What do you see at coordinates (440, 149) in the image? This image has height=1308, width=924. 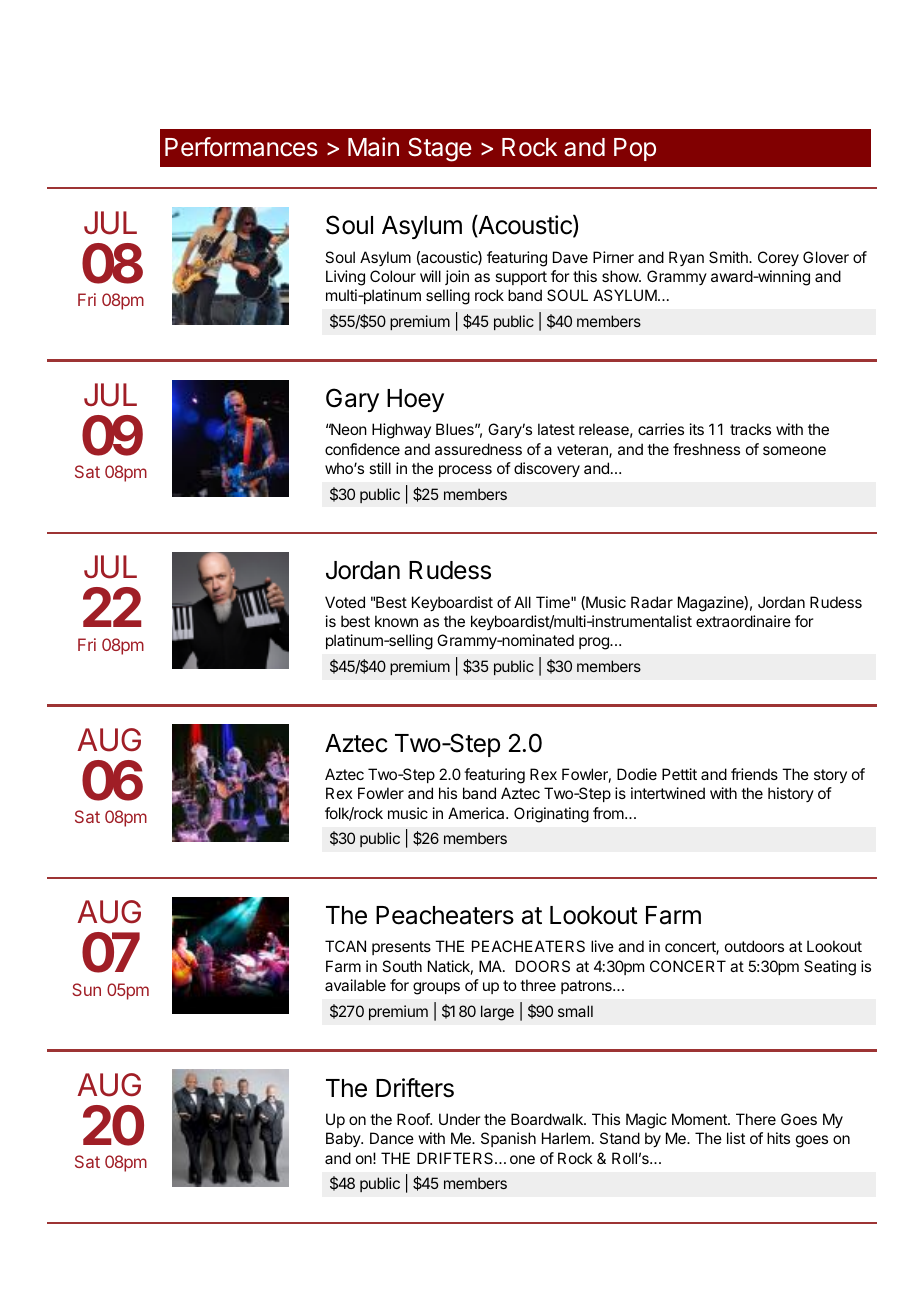 I see `Stage` at bounding box center [440, 149].
